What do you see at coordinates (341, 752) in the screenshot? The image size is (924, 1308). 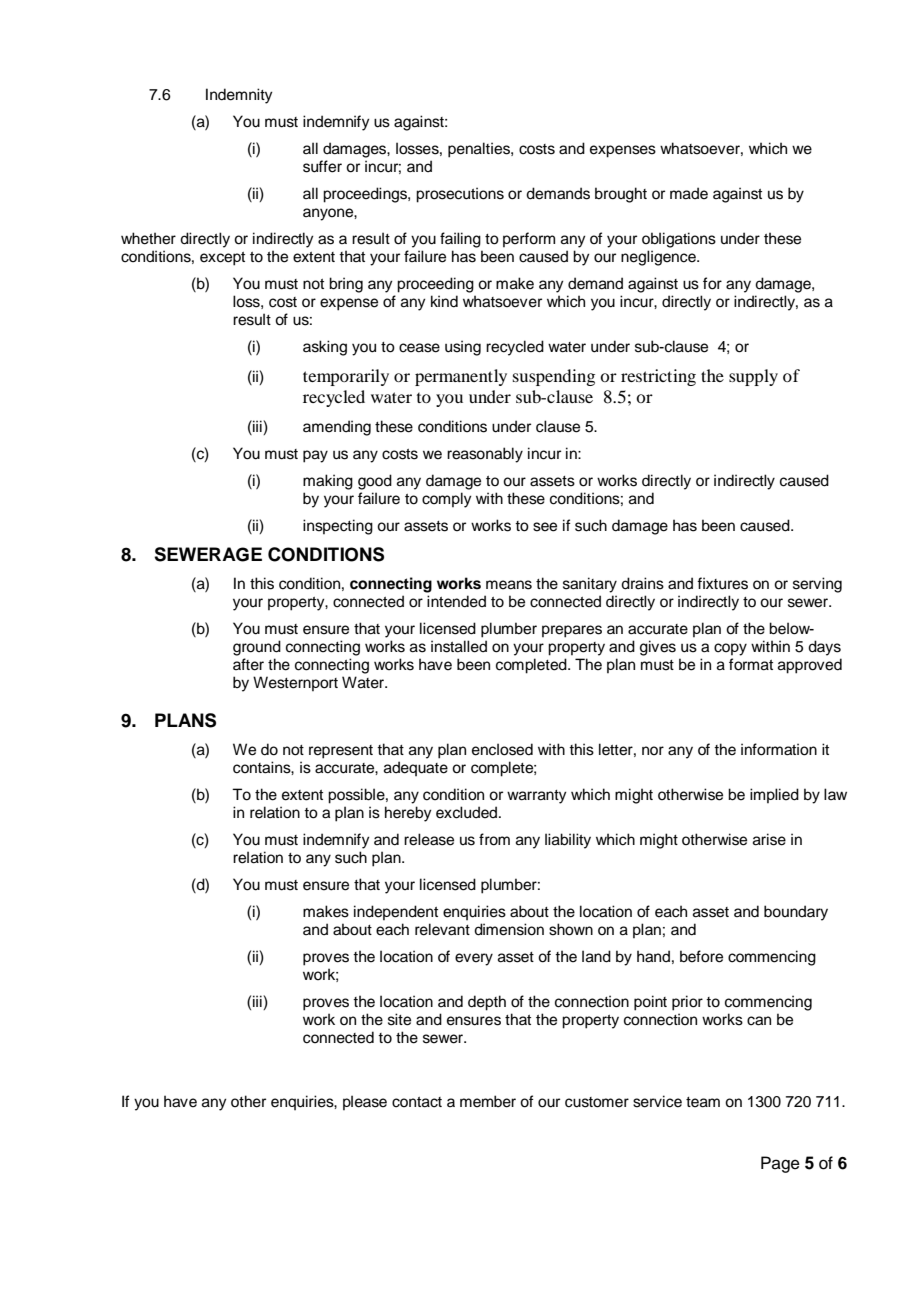 I see `represent` at bounding box center [341, 752].
